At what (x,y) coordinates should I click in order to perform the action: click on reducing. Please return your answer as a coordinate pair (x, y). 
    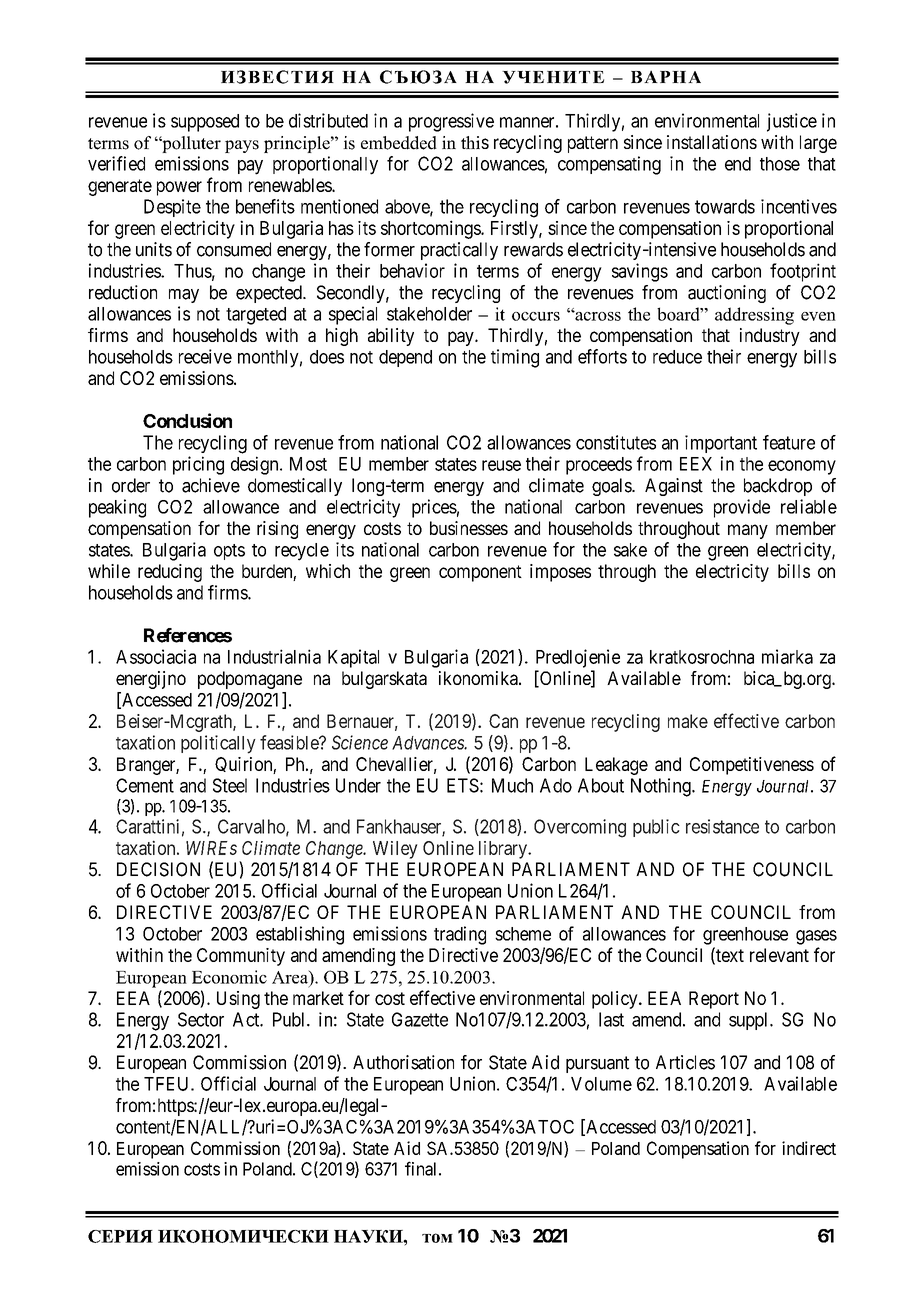
    Looking at the image, I should click on (170, 573).
